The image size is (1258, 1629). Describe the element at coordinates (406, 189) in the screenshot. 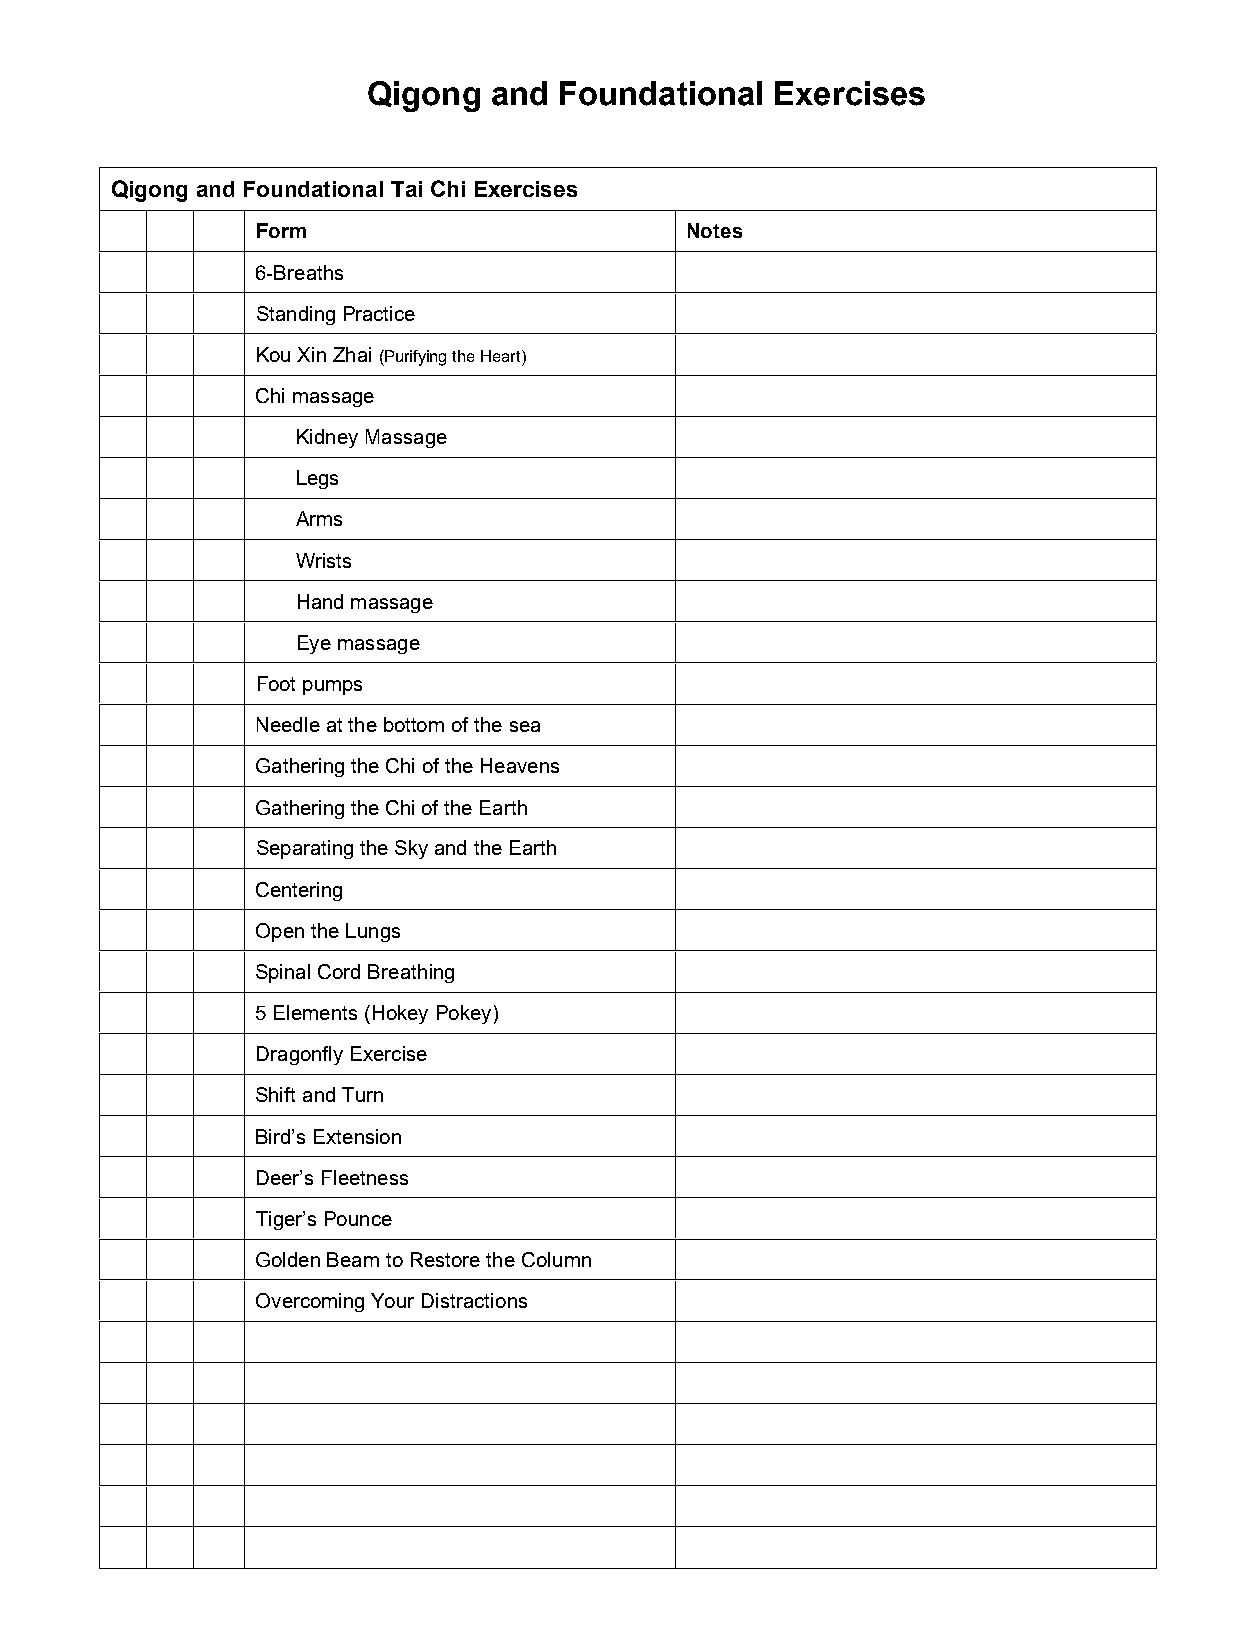

I see `Tai` at that location.
